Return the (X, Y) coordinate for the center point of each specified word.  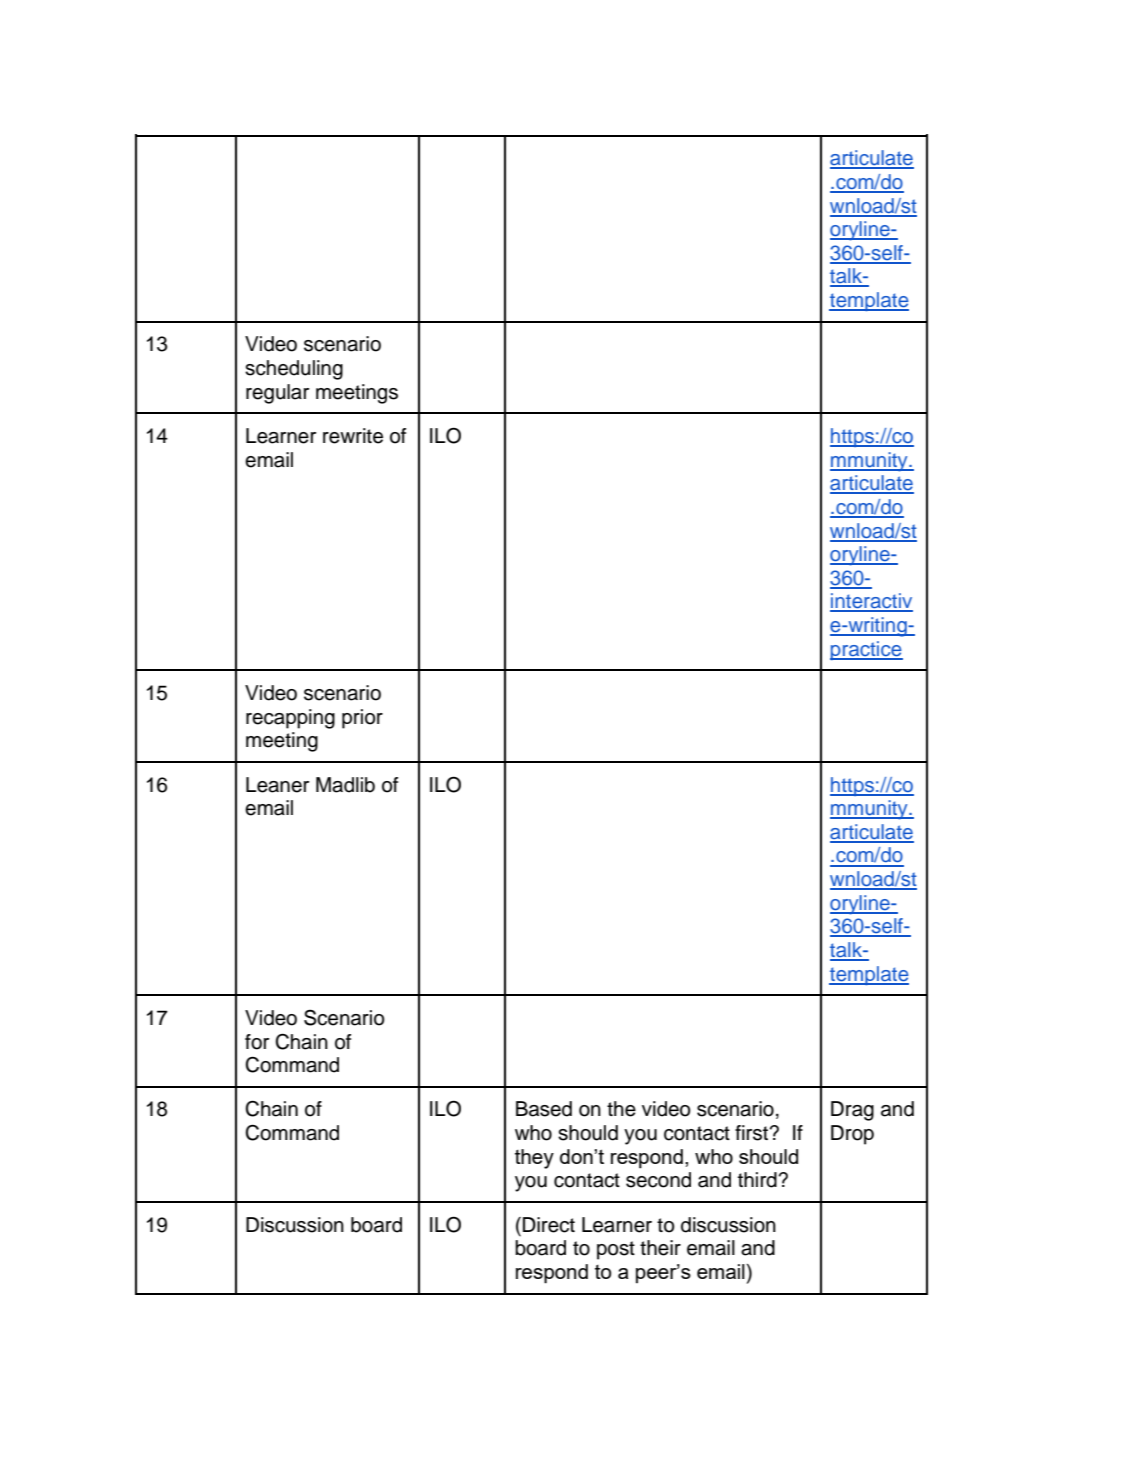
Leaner (277, 785)
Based (544, 1109)
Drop (852, 1135)
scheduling (294, 370)
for (257, 1042)
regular (277, 394)
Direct (549, 1225)
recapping (290, 719)
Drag (852, 1111)
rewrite (353, 436)
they (534, 1159)
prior (362, 719)
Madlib (345, 785)
